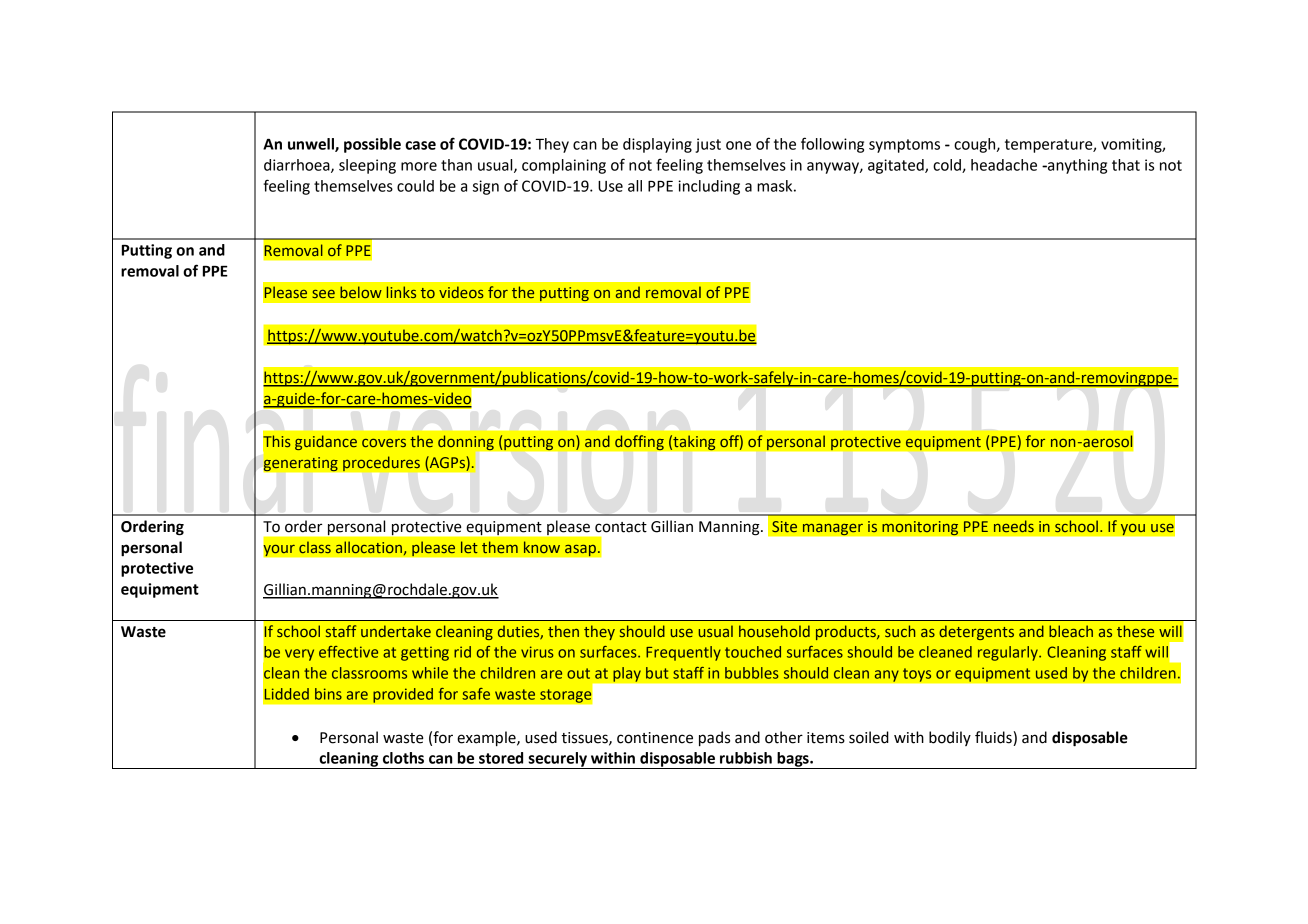  What do you see at coordinates (401, 292) in the image?
I see `links` at bounding box center [401, 292].
